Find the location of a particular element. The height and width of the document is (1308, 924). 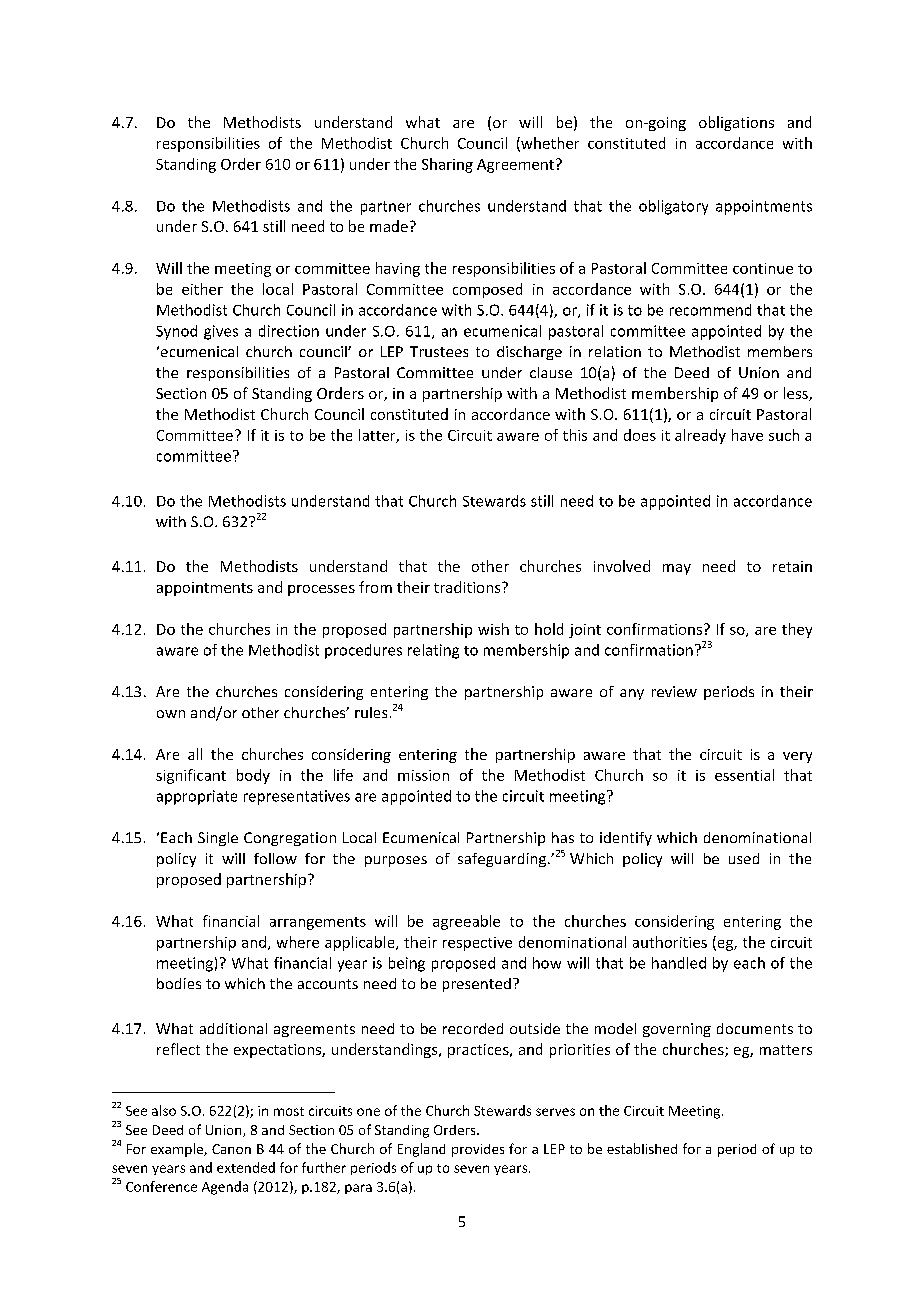

either is located at coordinates (202, 289).
